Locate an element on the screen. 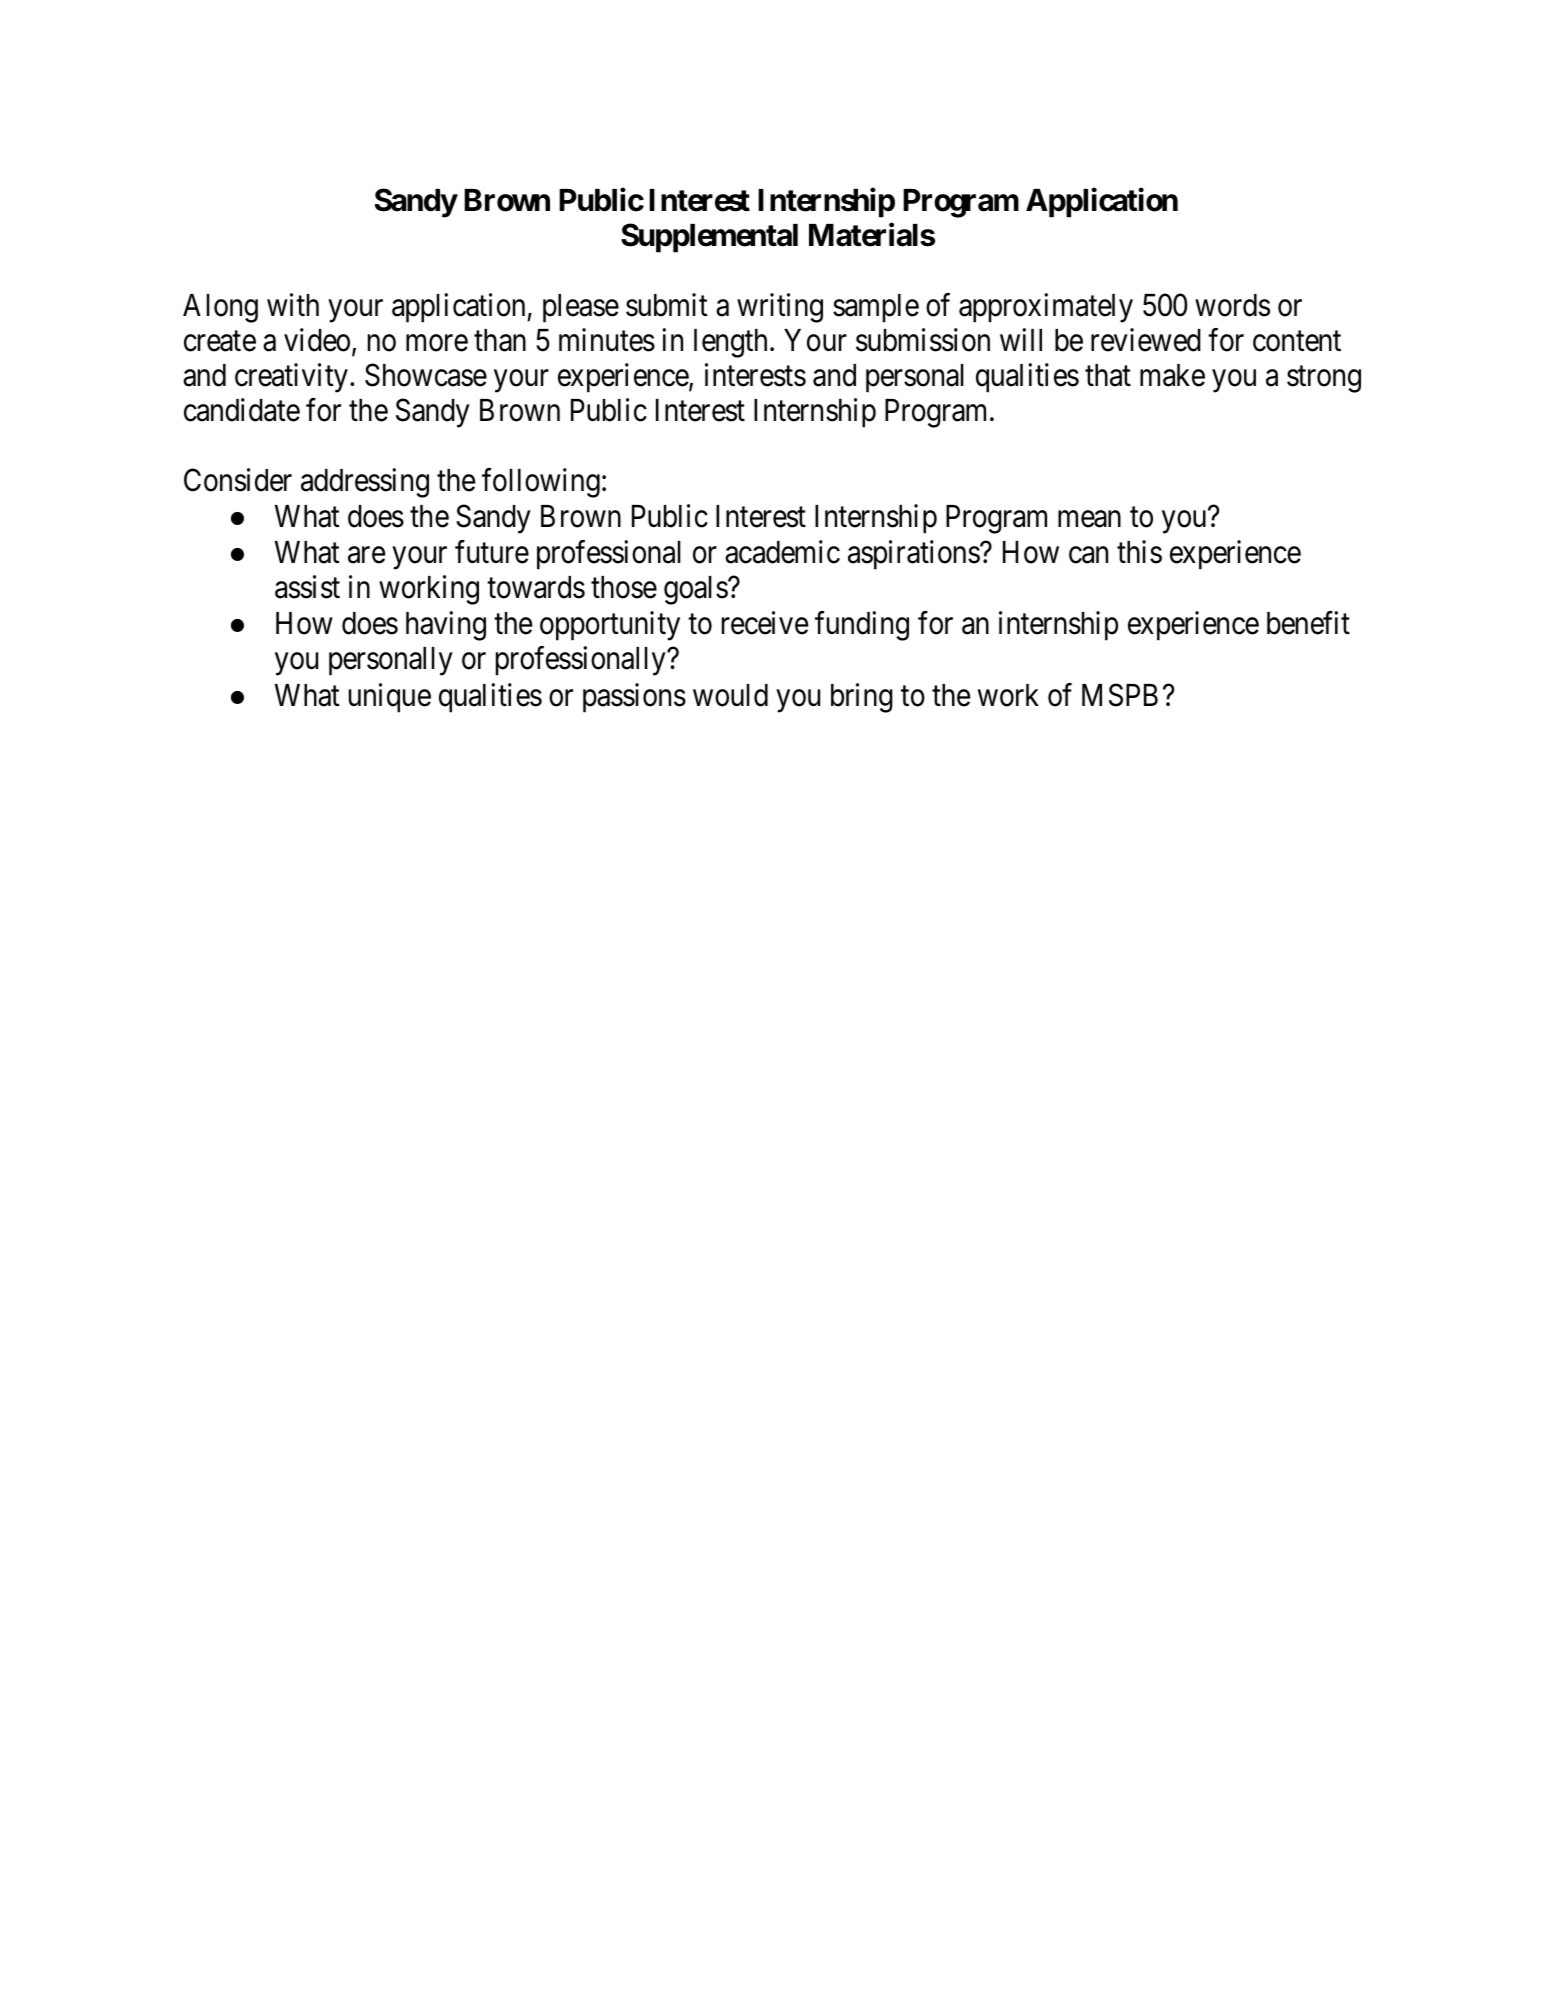  academic is located at coordinates (782, 552).
